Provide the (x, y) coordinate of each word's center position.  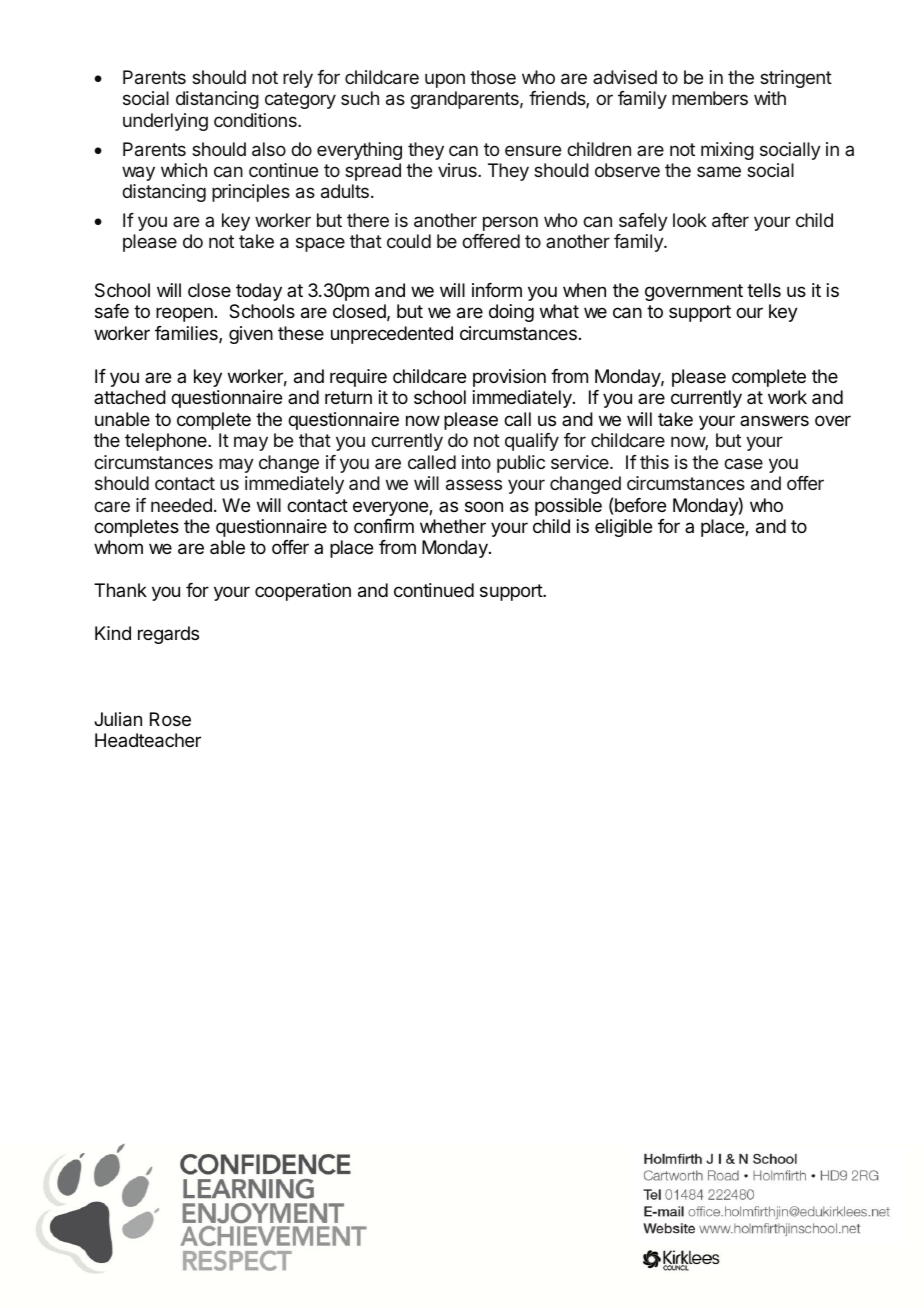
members (710, 98)
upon (445, 80)
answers (774, 420)
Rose (170, 719)
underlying (165, 122)
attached (130, 397)
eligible (623, 528)
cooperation (303, 592)
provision (509, 378)
